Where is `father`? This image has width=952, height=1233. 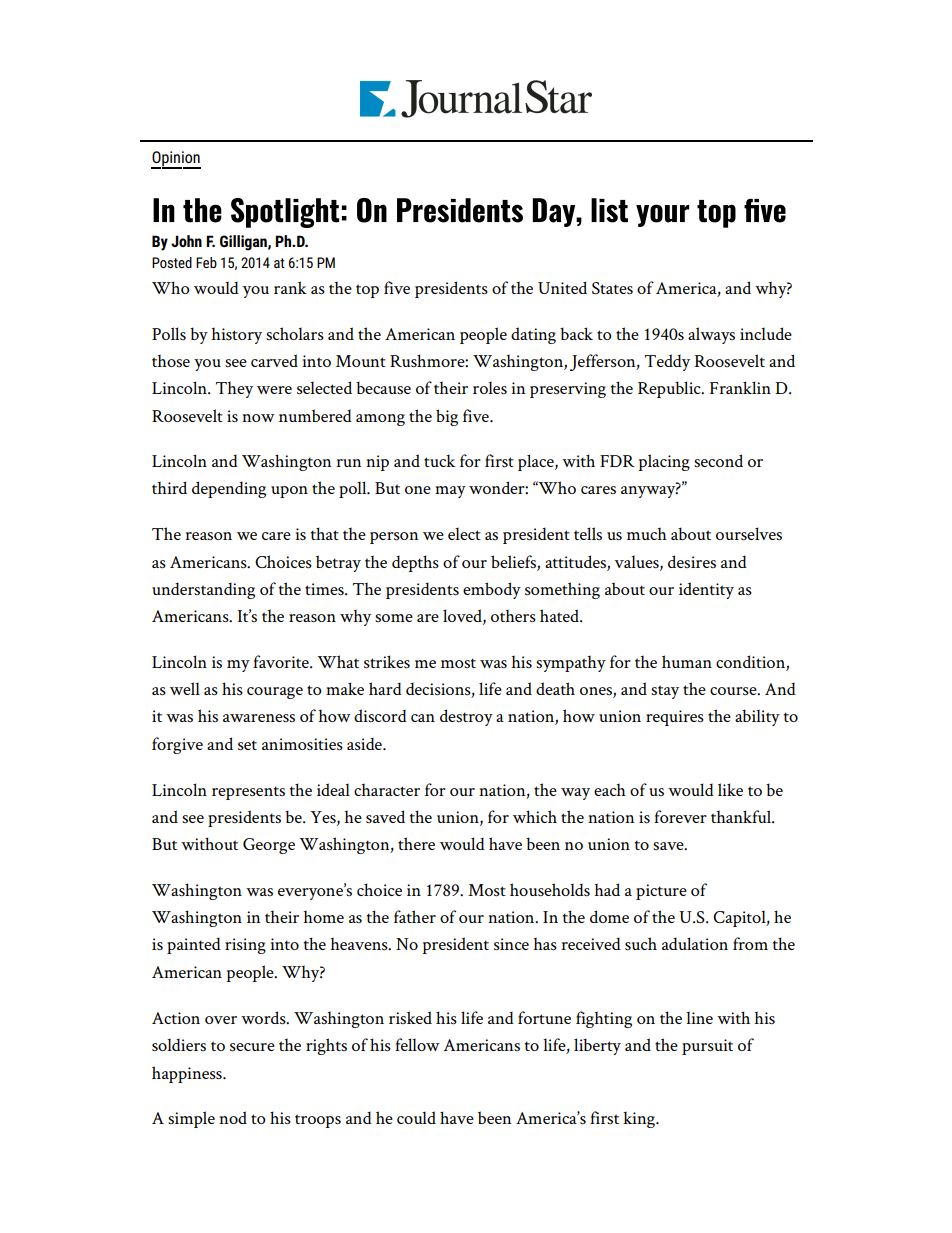
father is located at coordinates (415, 916).
